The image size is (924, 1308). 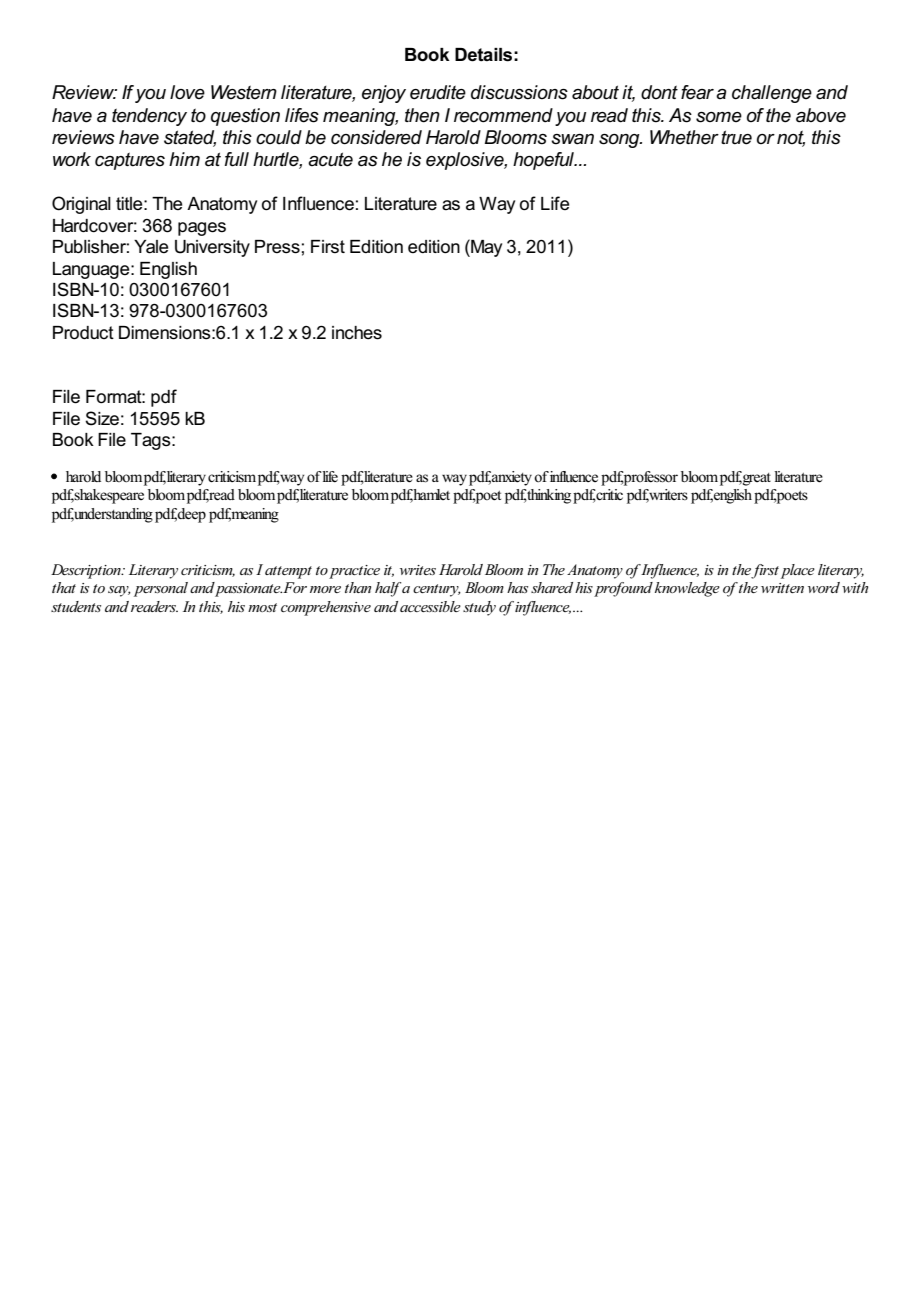 What do you see at coordinates (437, 590) in the screenshot?
I see `century` at bounding box center [437, 590].
